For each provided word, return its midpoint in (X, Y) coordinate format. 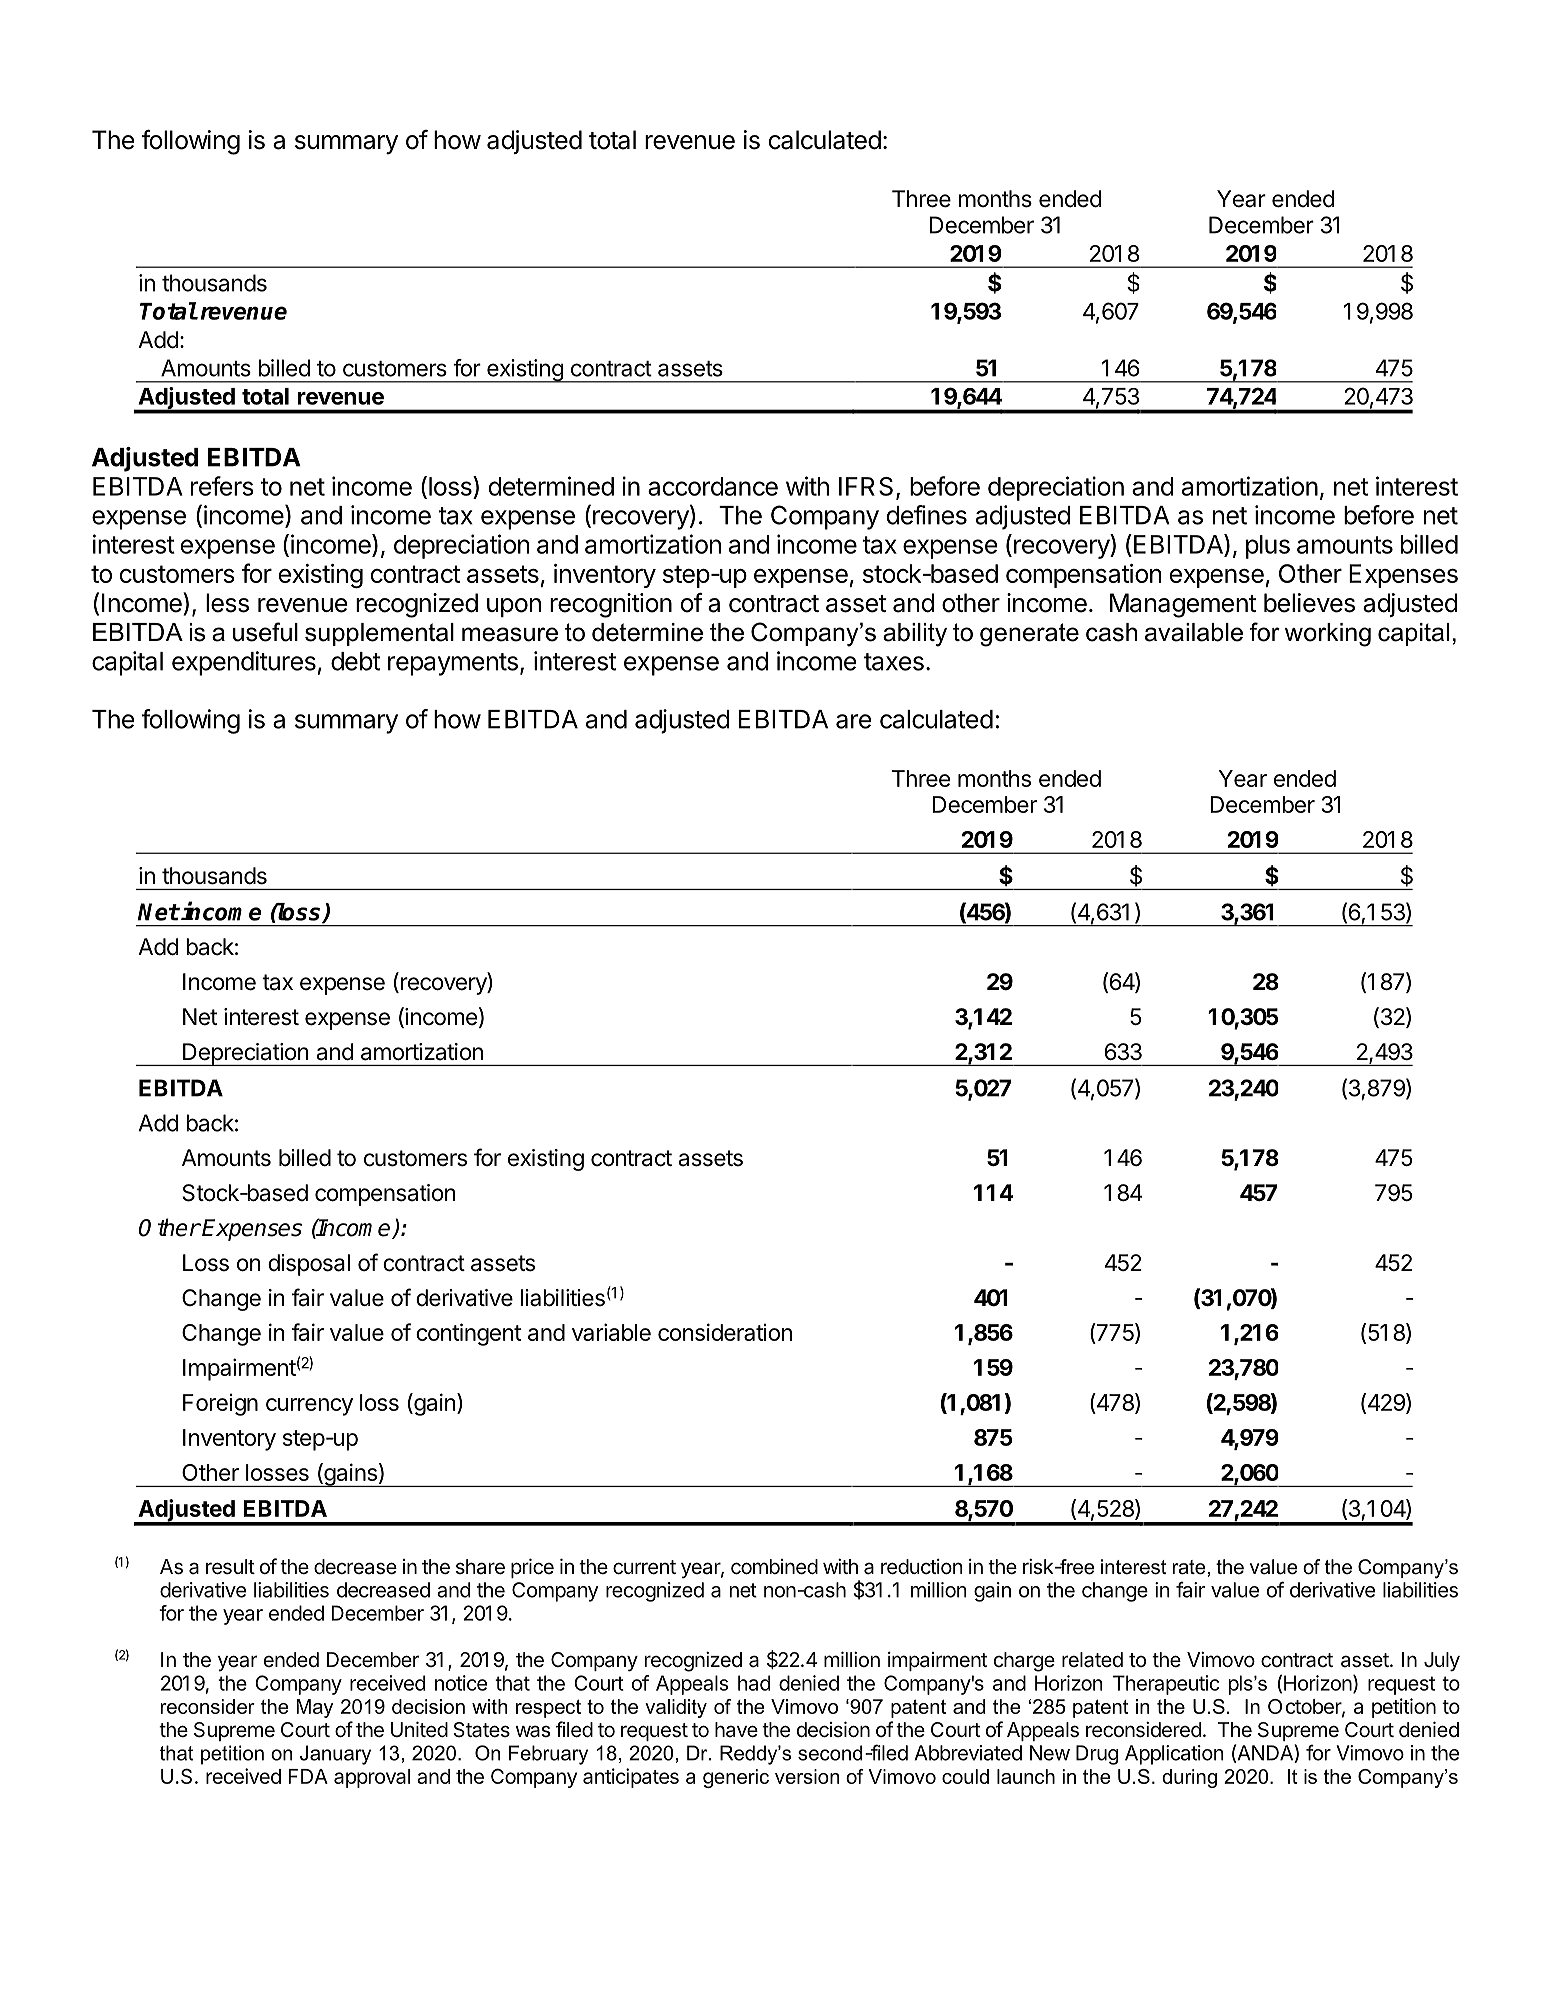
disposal (309, 1265)
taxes (894, 662)
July (1442, 1662)
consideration (725, 1332)
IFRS (866, 486)
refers (222, 486)
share (480, 1567)
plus (1268, 547)
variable (611, 1332)
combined (774, 1567)
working (1328, 635)
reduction (922, 1567)
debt (355, 661)
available (1194, 632)
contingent (468, 1334)
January (335, 1755)
